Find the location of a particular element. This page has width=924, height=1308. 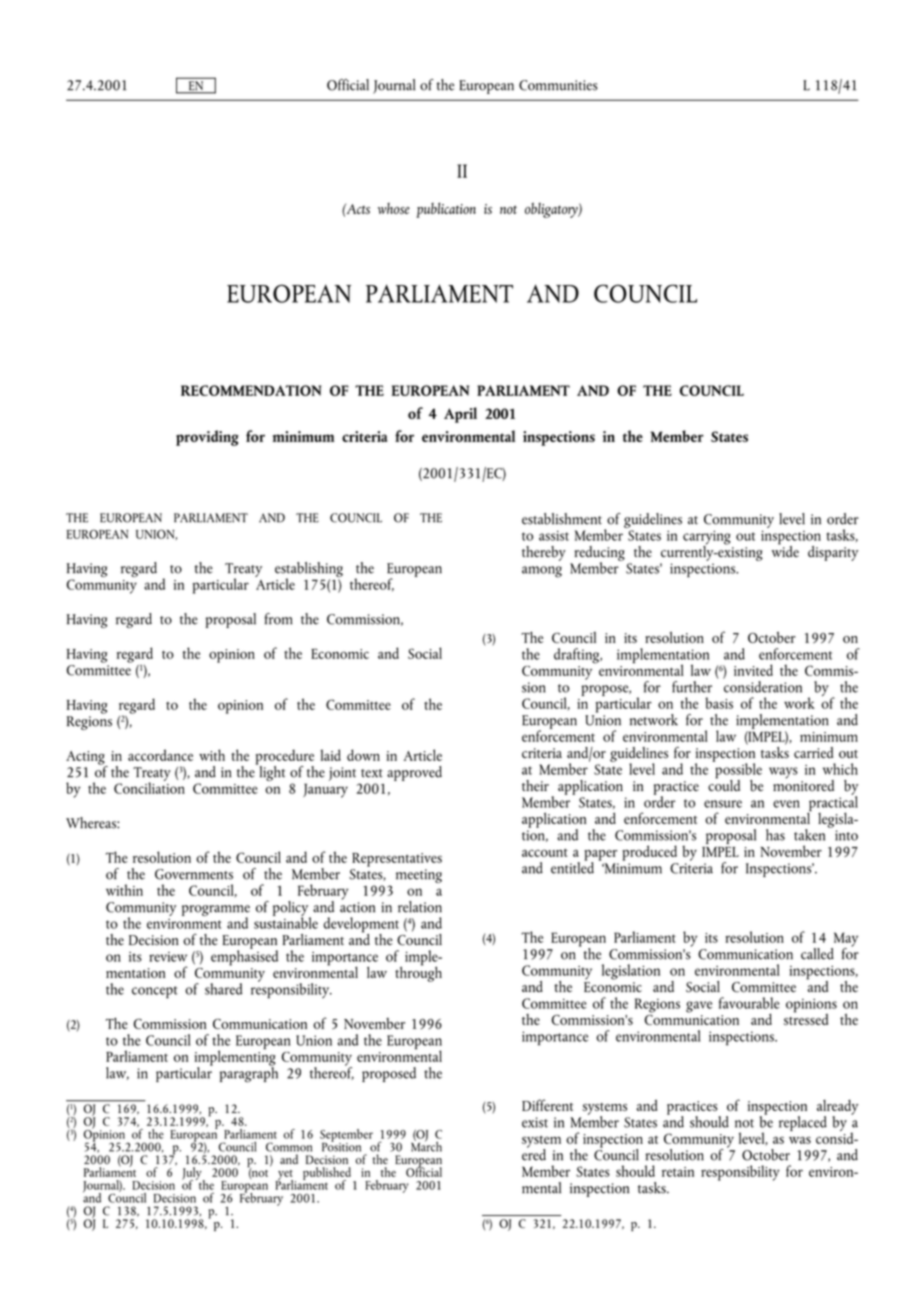

March is located at coordinates (426, 1145).
